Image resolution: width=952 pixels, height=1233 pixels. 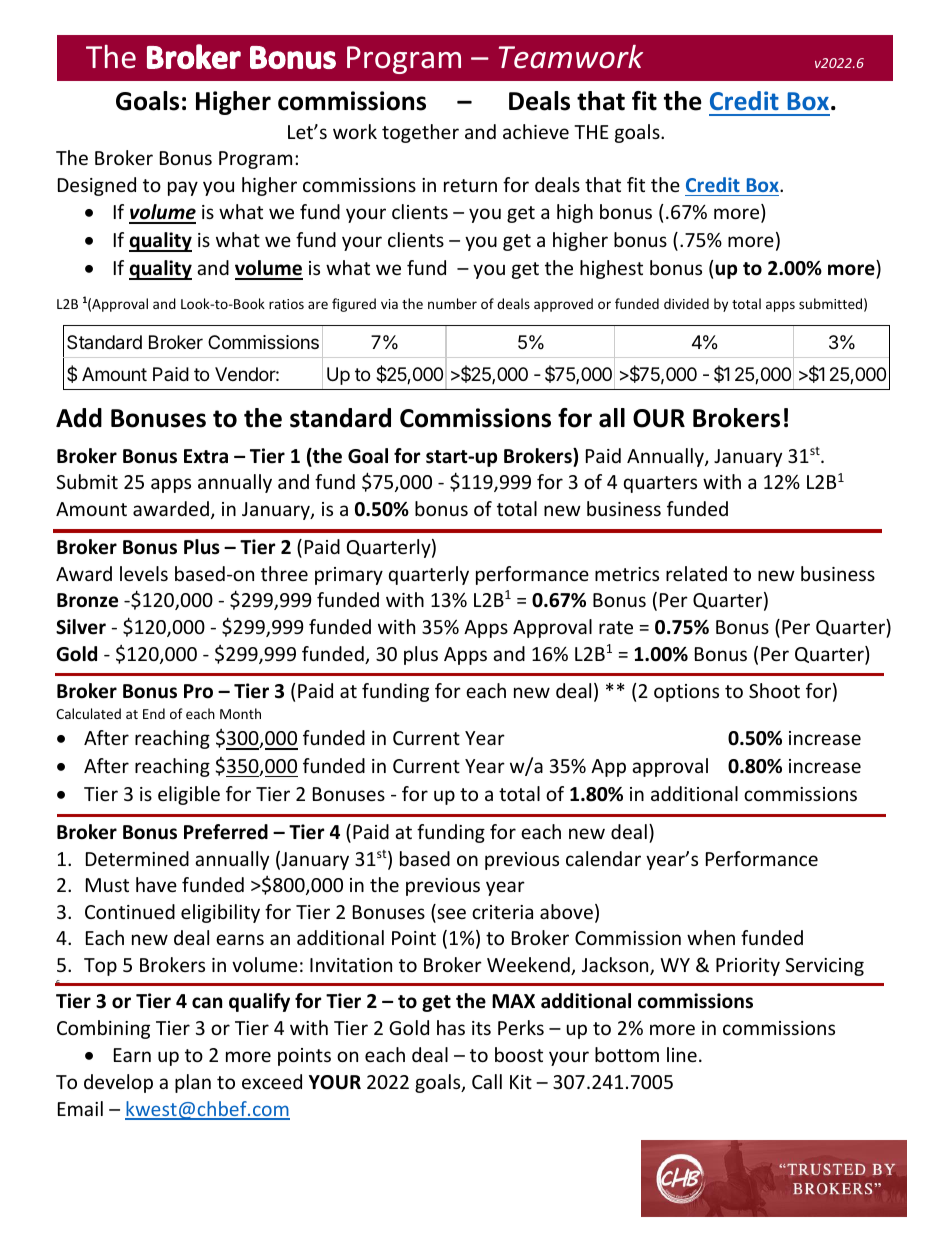 I want to click on primary, so click(x=349, y=576).
